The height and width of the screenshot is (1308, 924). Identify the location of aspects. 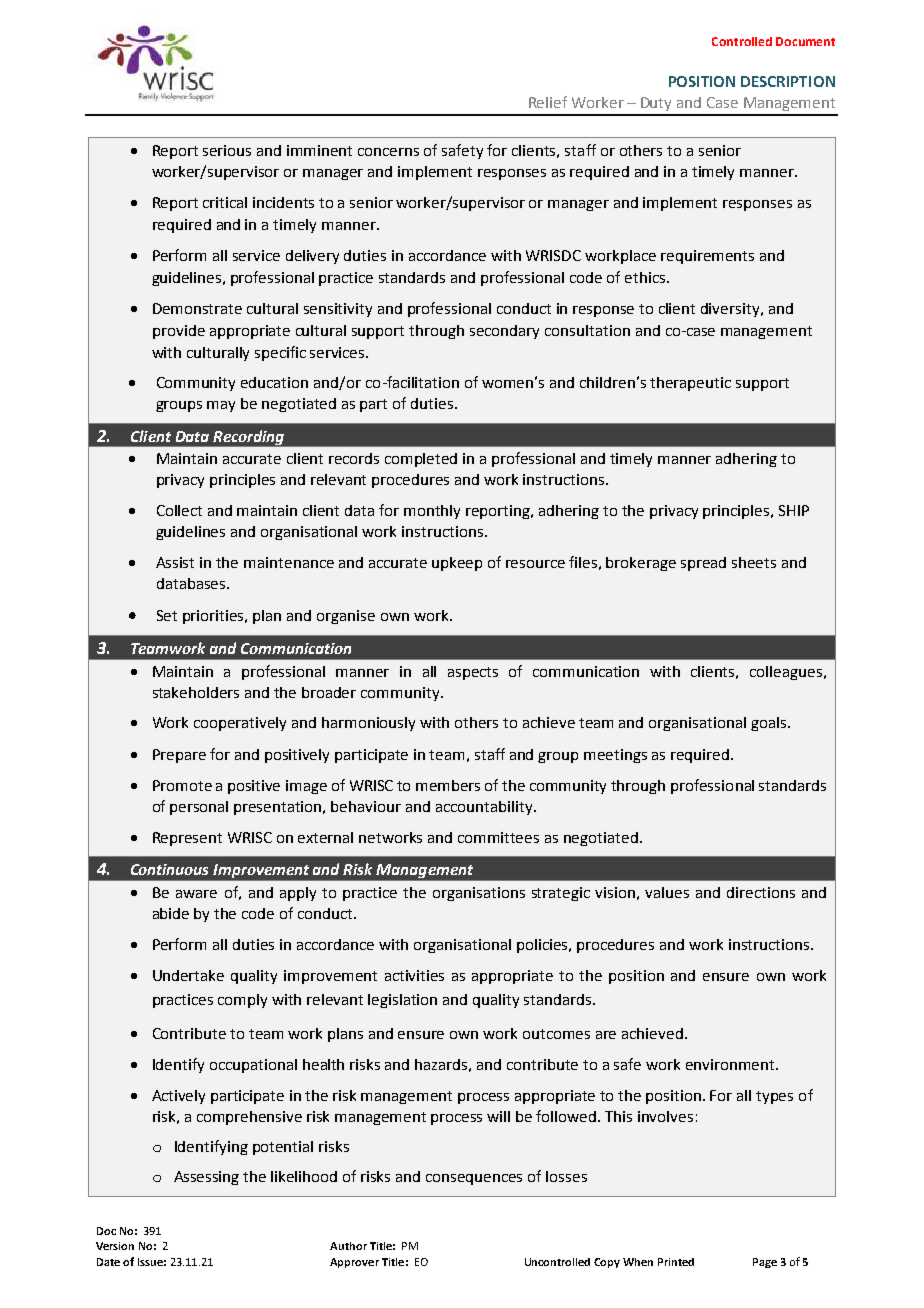
(473, 673).
